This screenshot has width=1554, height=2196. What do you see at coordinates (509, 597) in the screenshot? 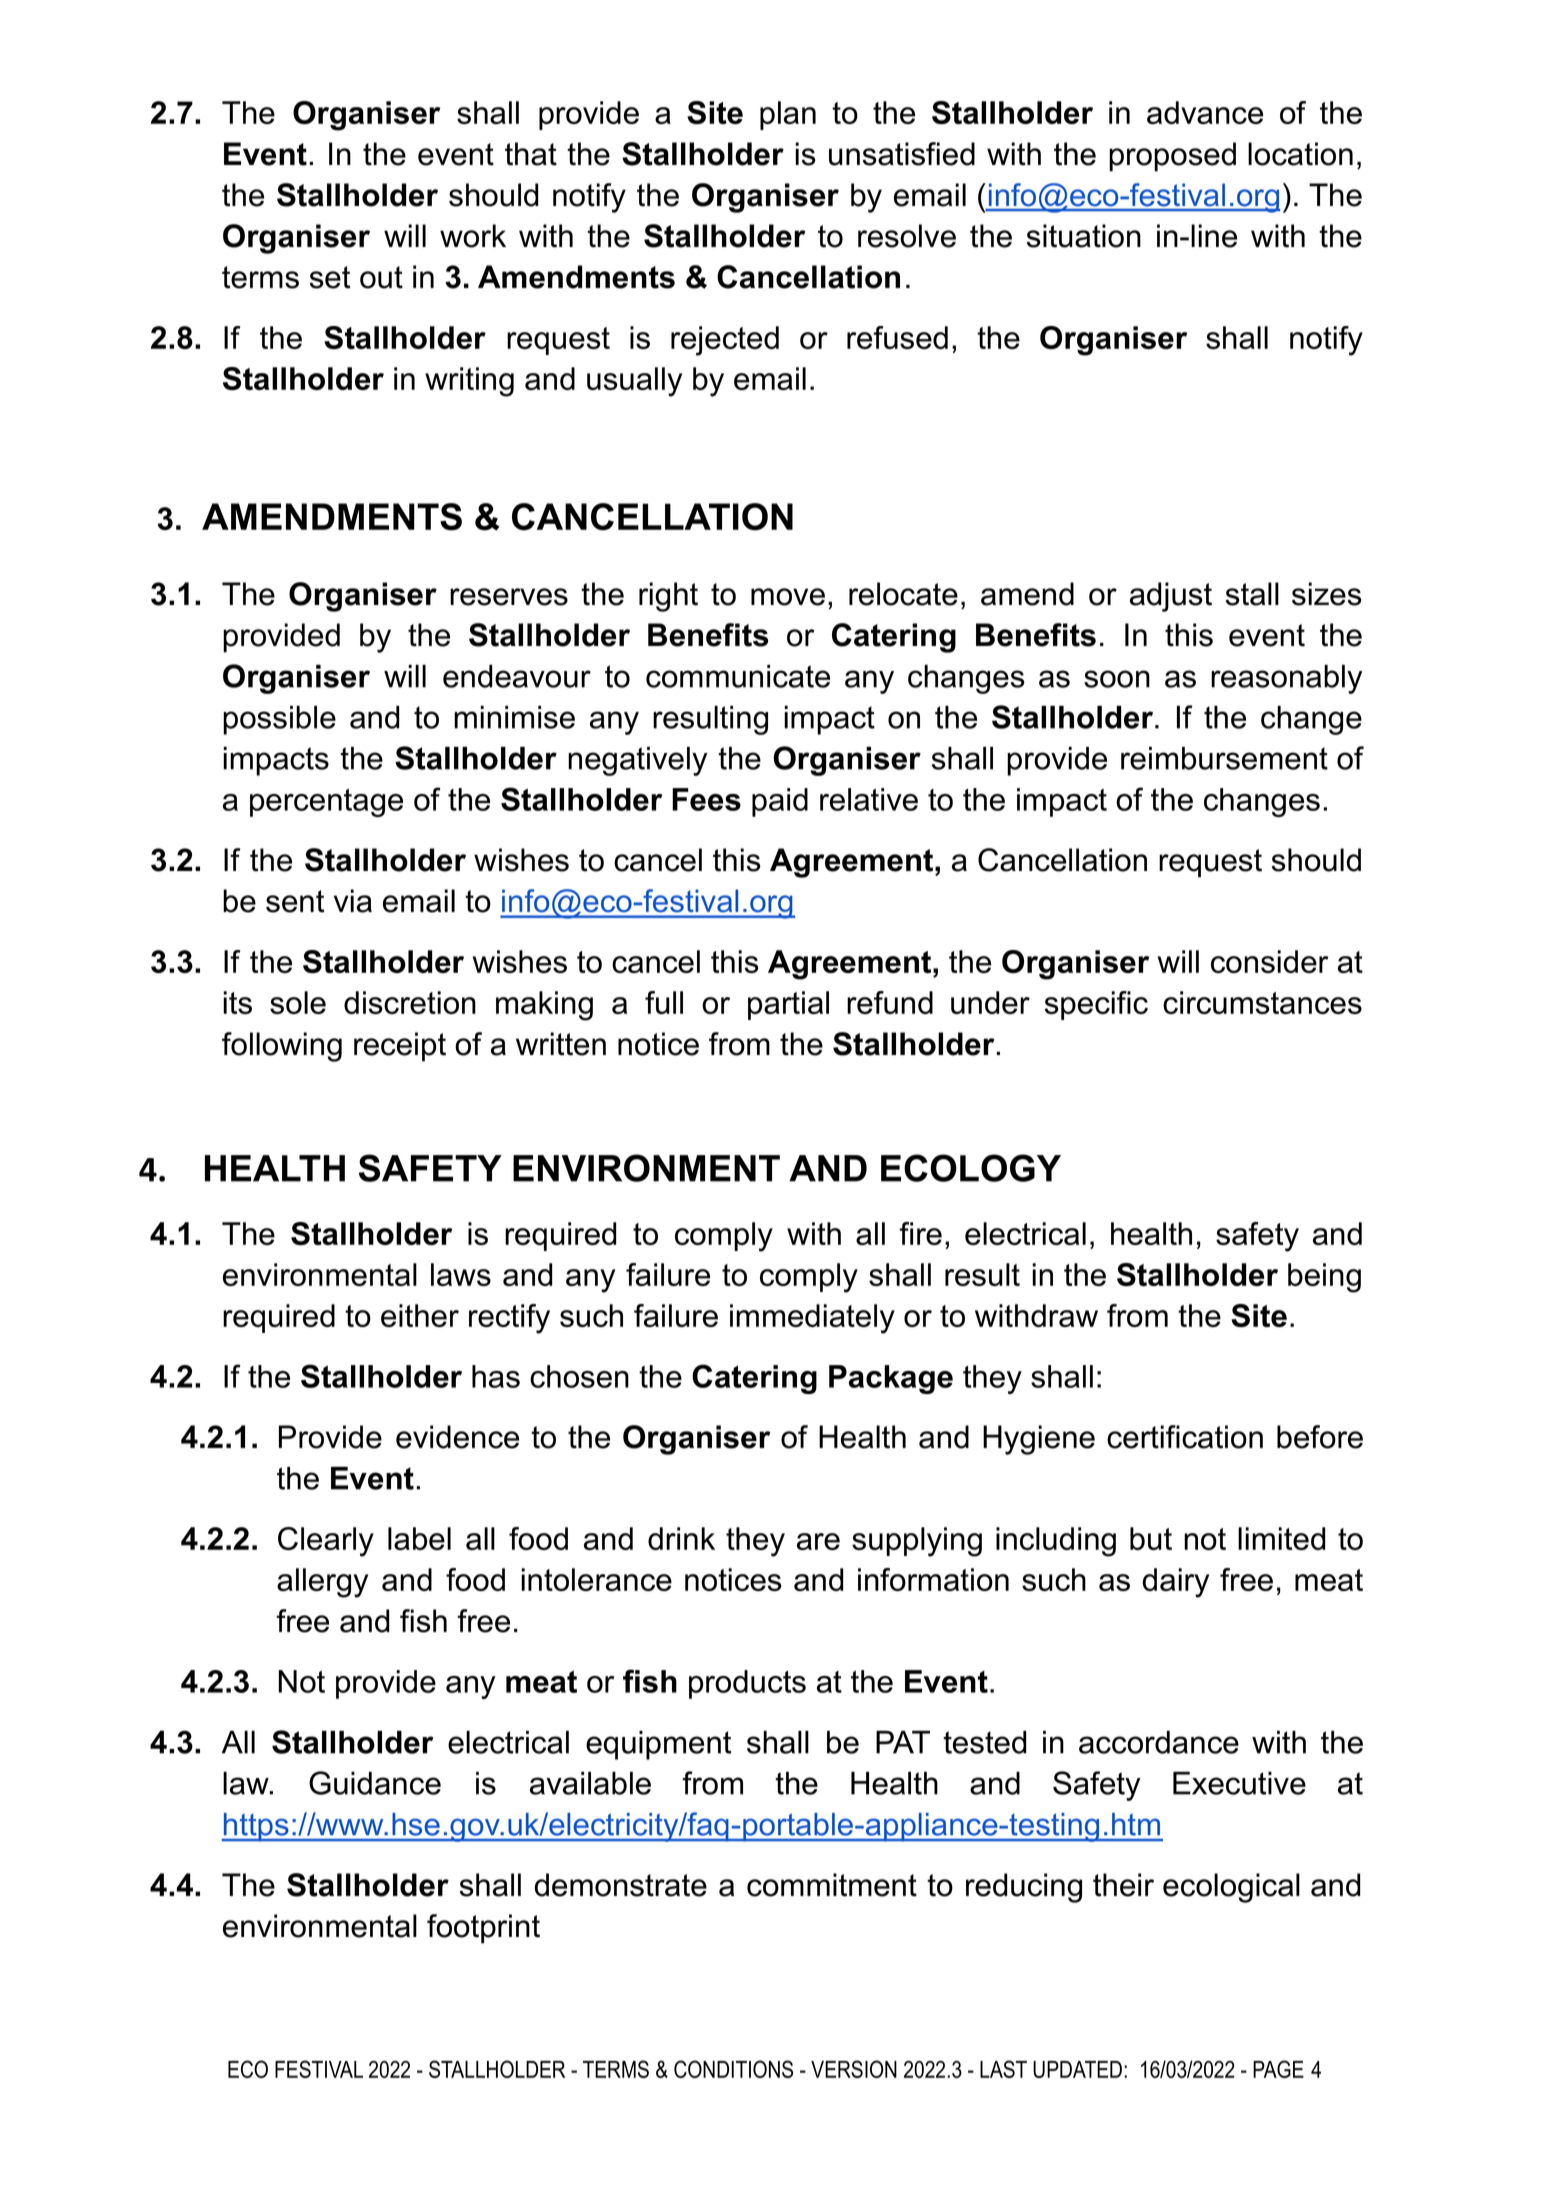
I see `reserves` at bounding box center [509, 597].
